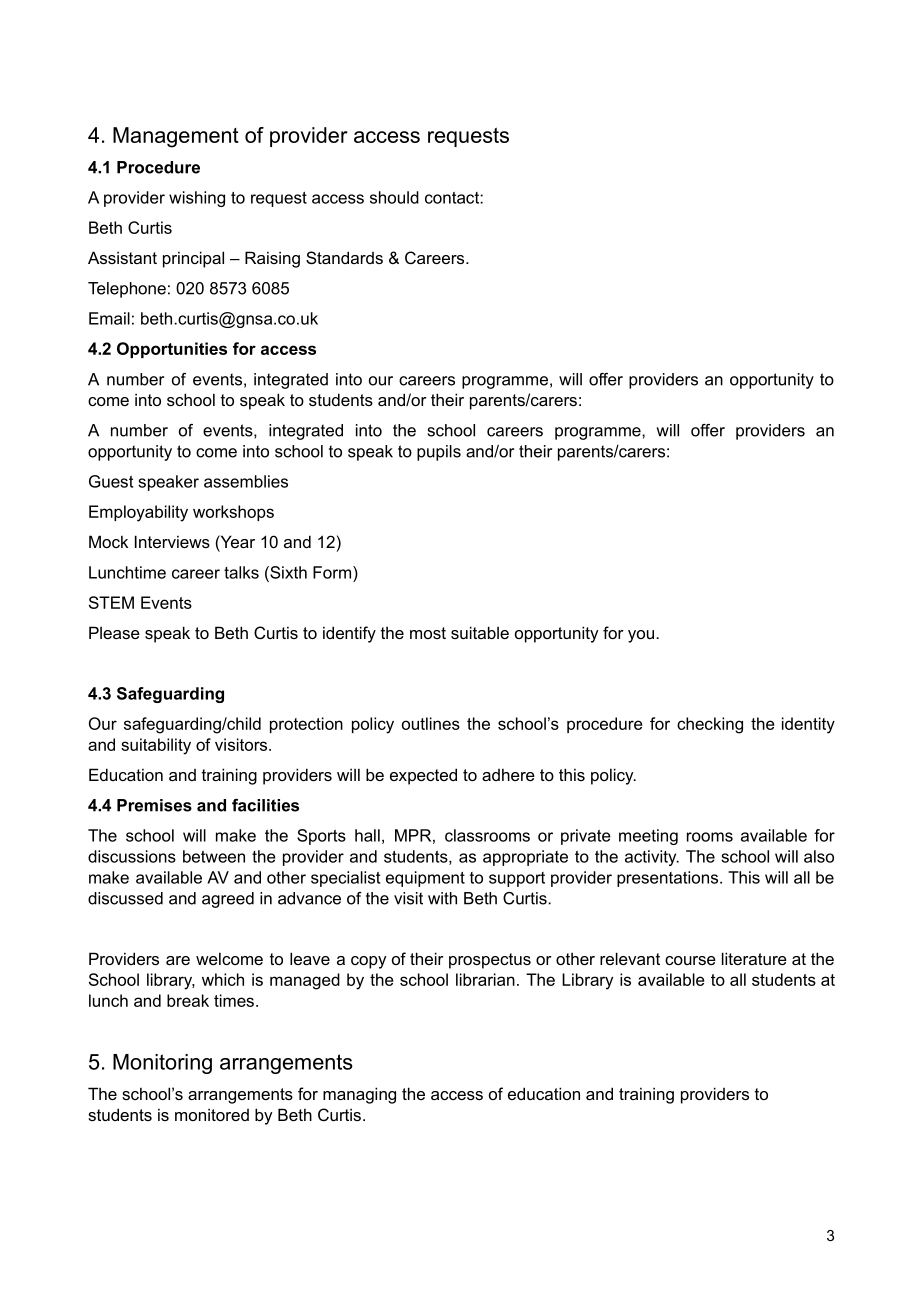 The width and height of the page is (924, 1307). Describe the element at coordinates (172, 350) in the page. I see `Opportunities` at that location.
